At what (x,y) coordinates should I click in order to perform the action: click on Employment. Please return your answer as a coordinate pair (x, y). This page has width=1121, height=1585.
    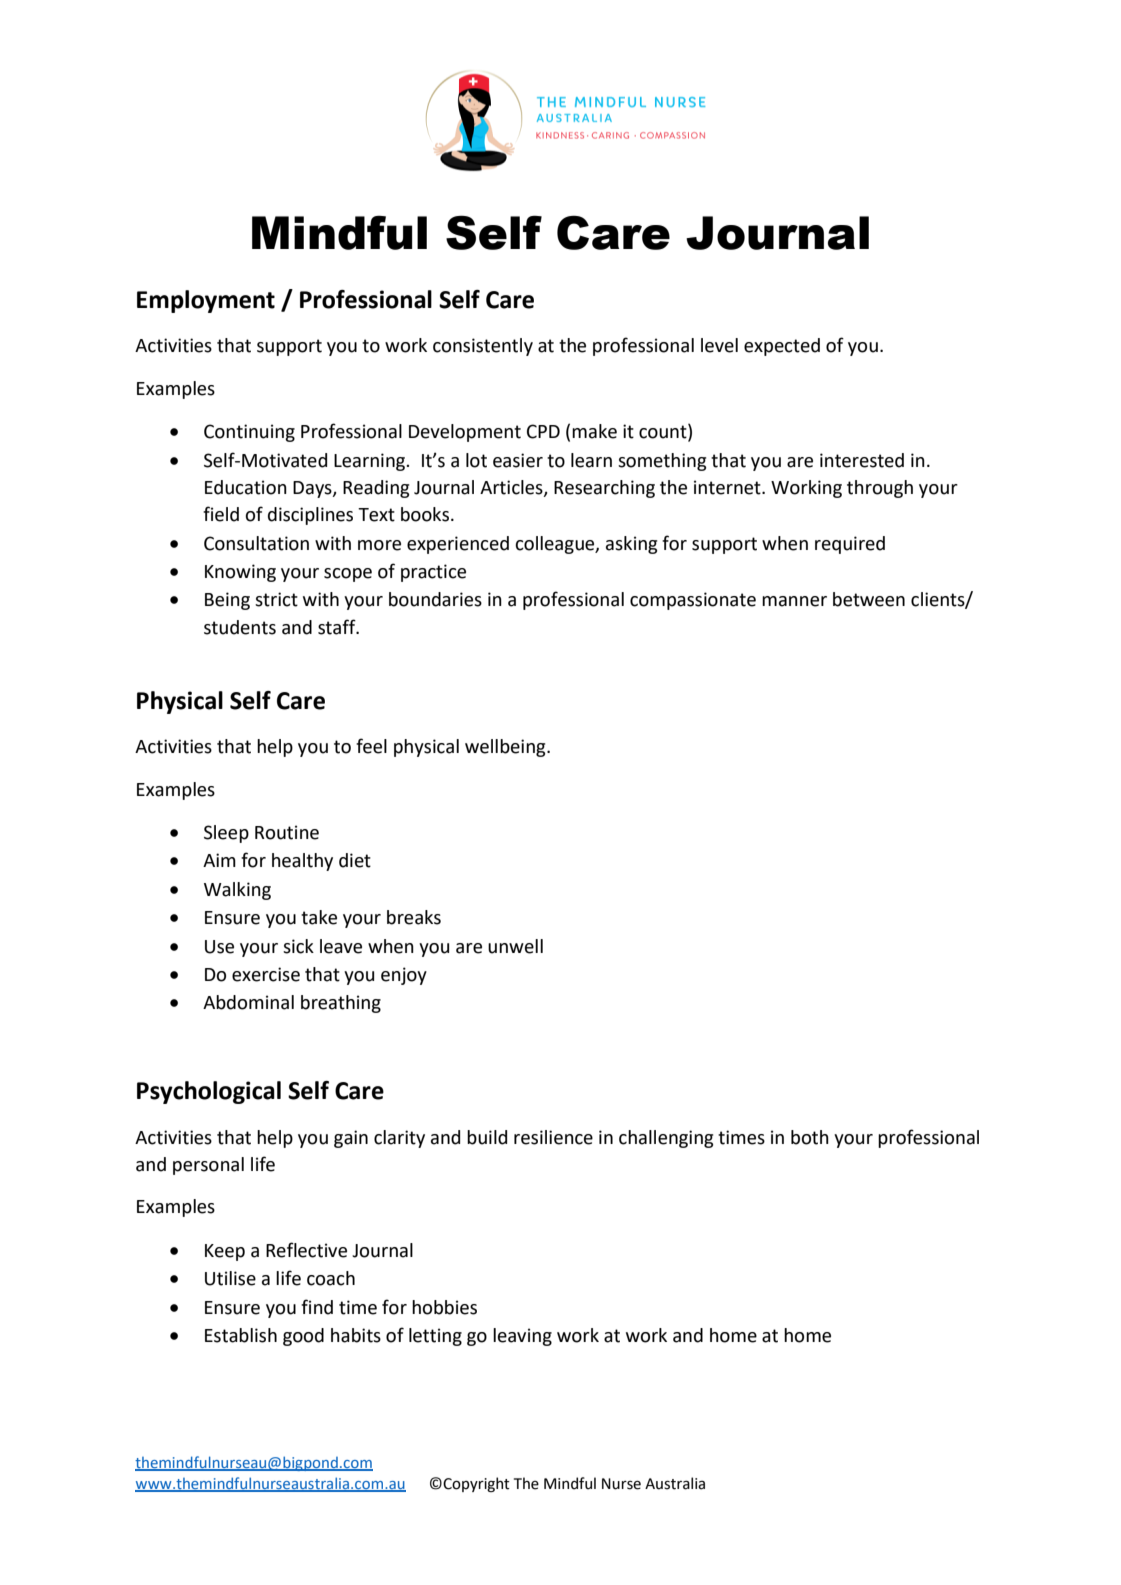
    Looking at the image, I should click on (206, 301).
